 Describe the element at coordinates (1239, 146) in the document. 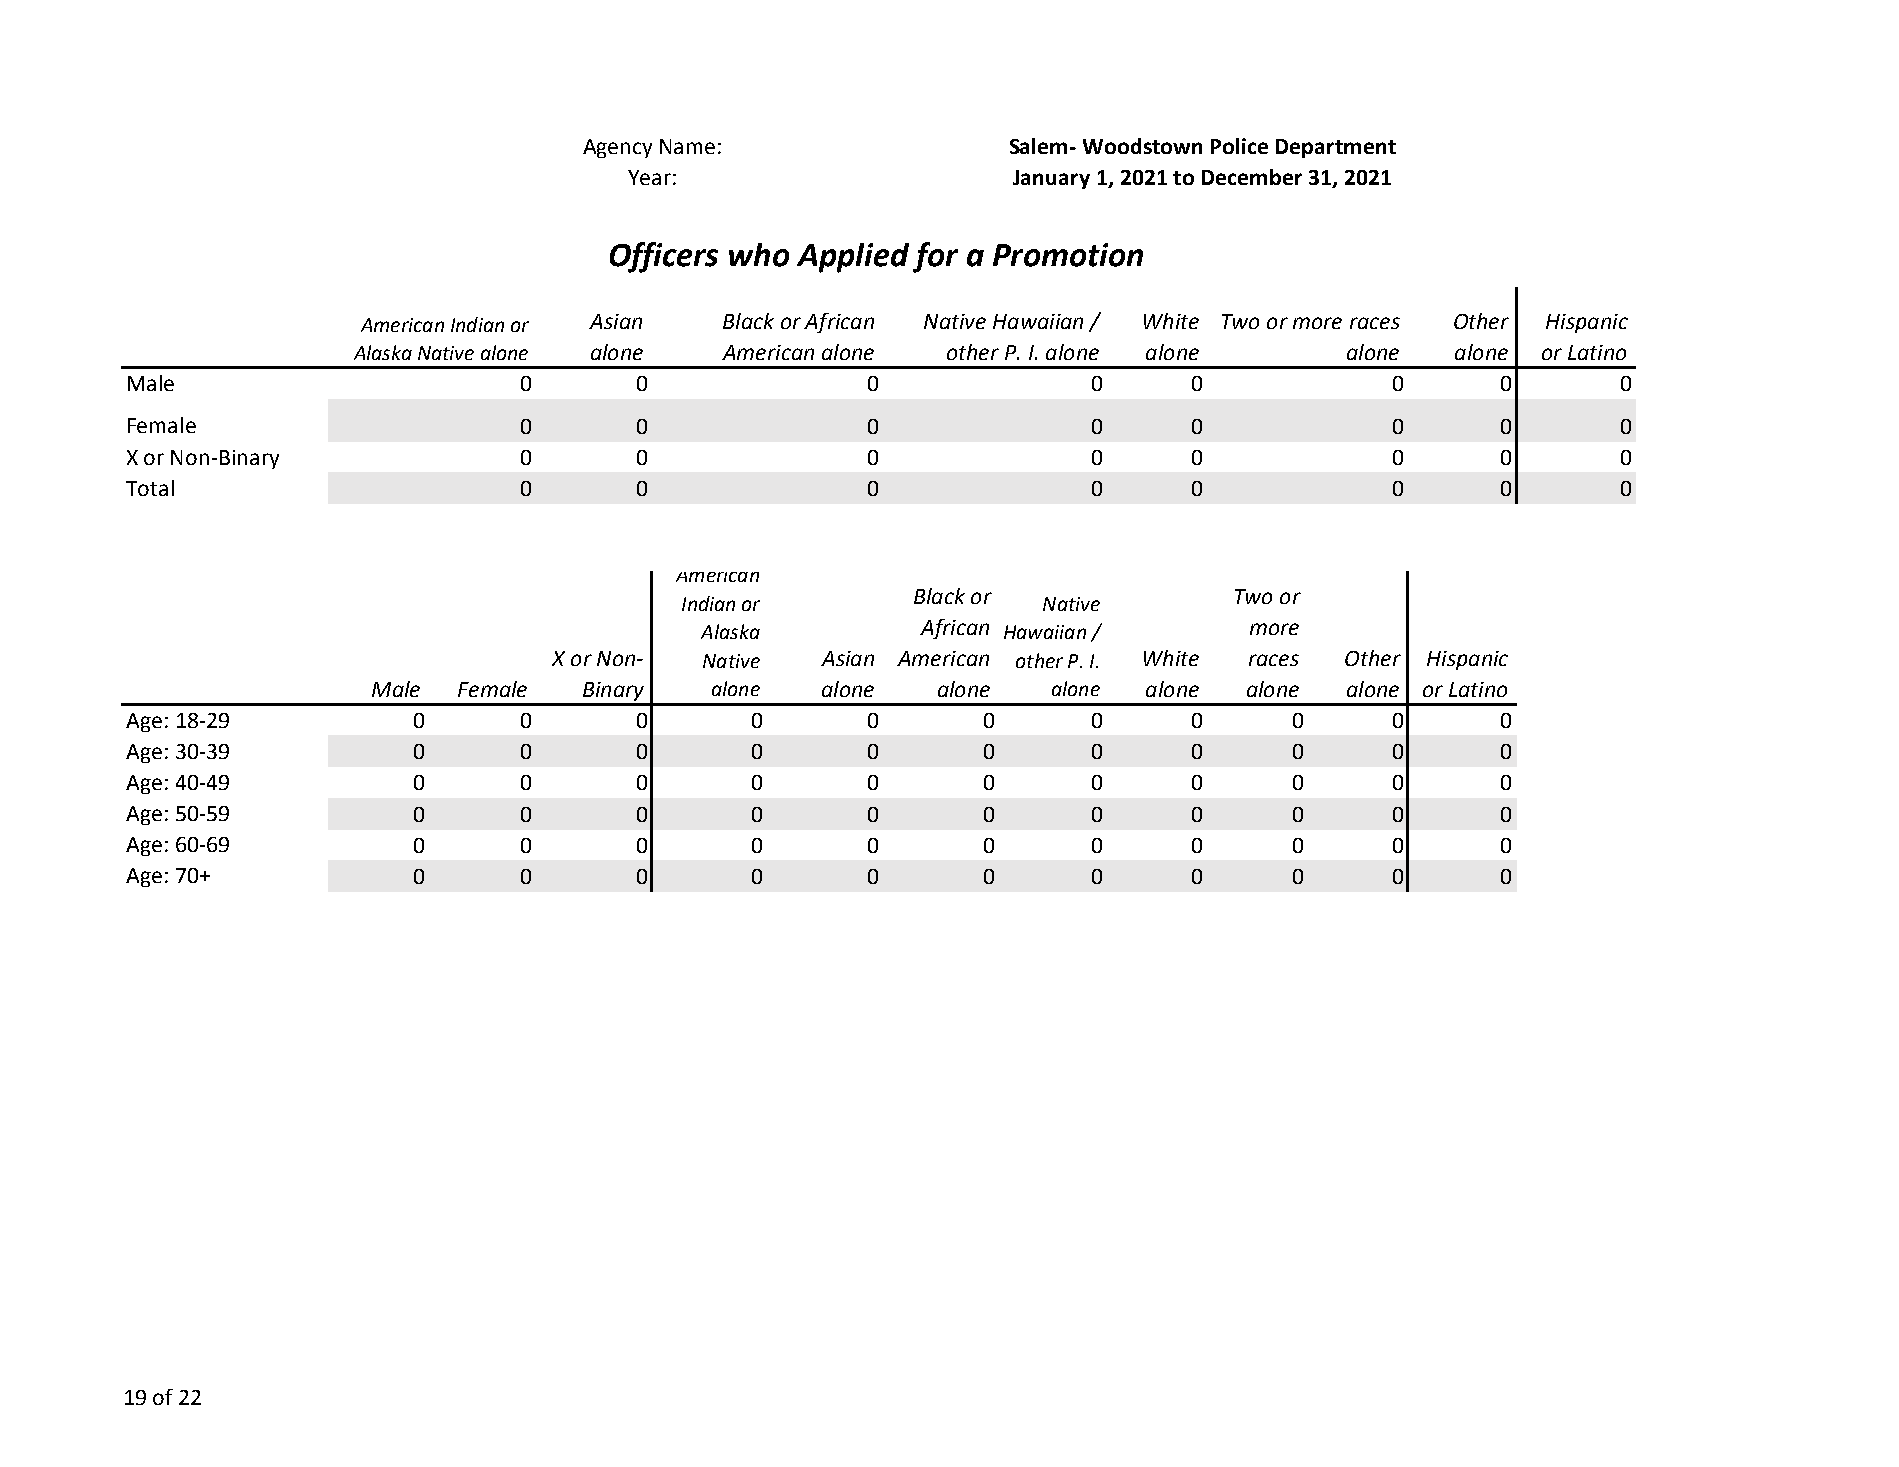

I see `Police` at that location.
